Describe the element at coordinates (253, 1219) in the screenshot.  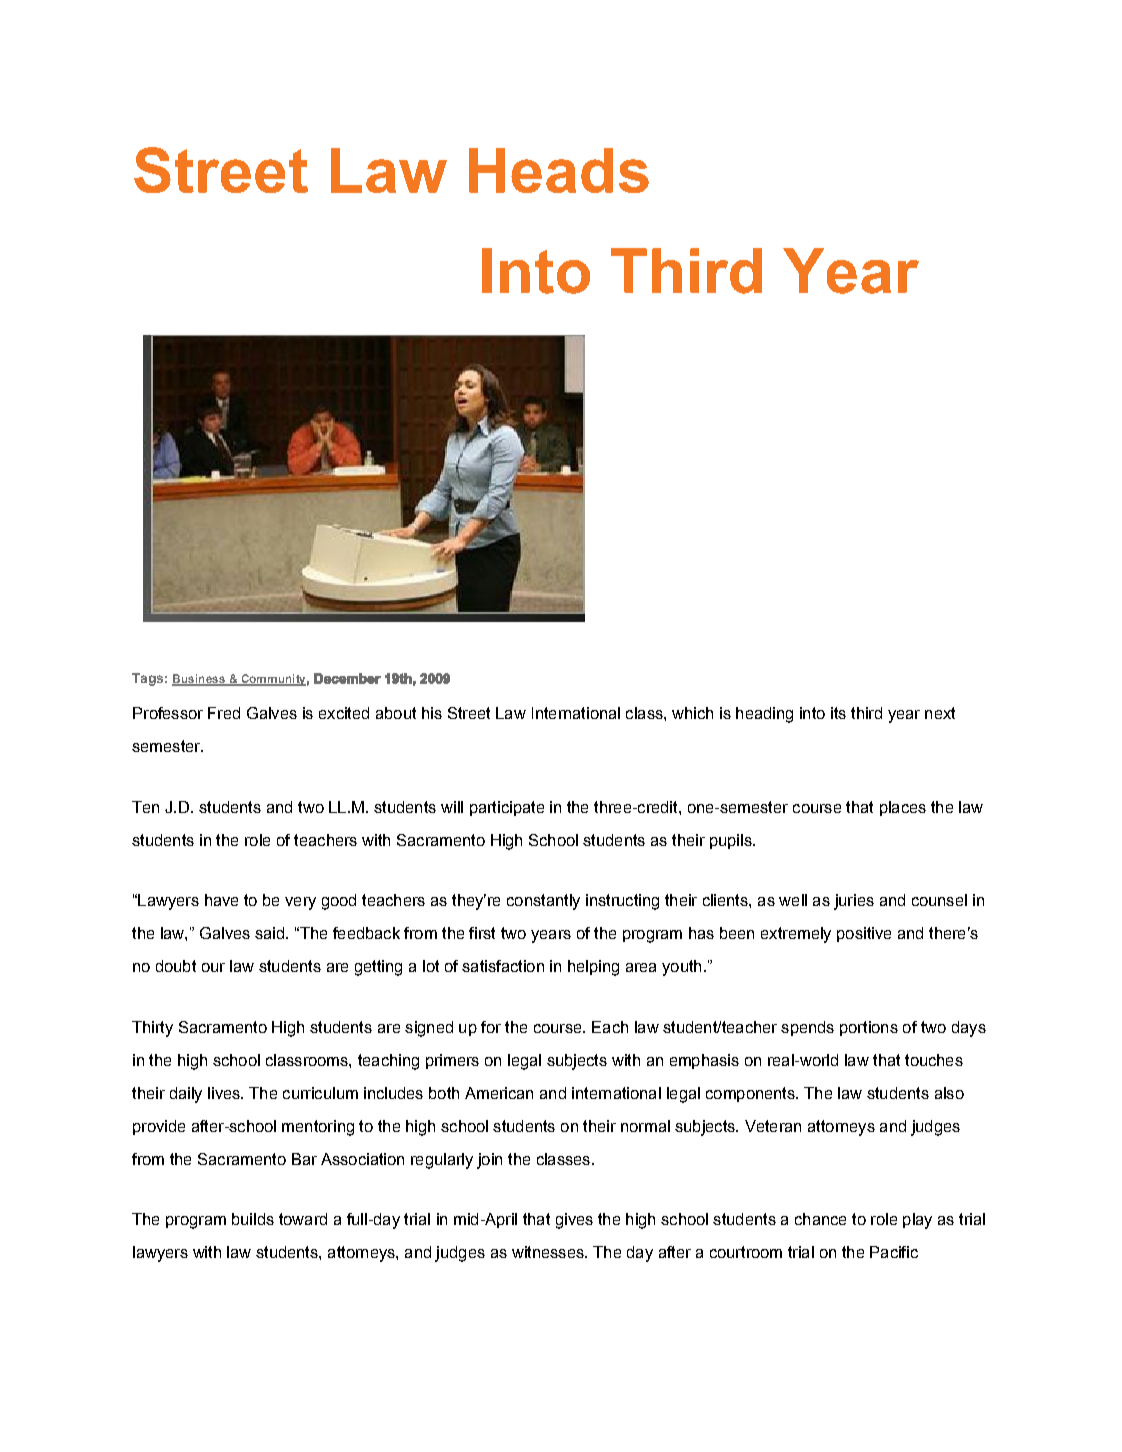
I see `builds` at that location.
